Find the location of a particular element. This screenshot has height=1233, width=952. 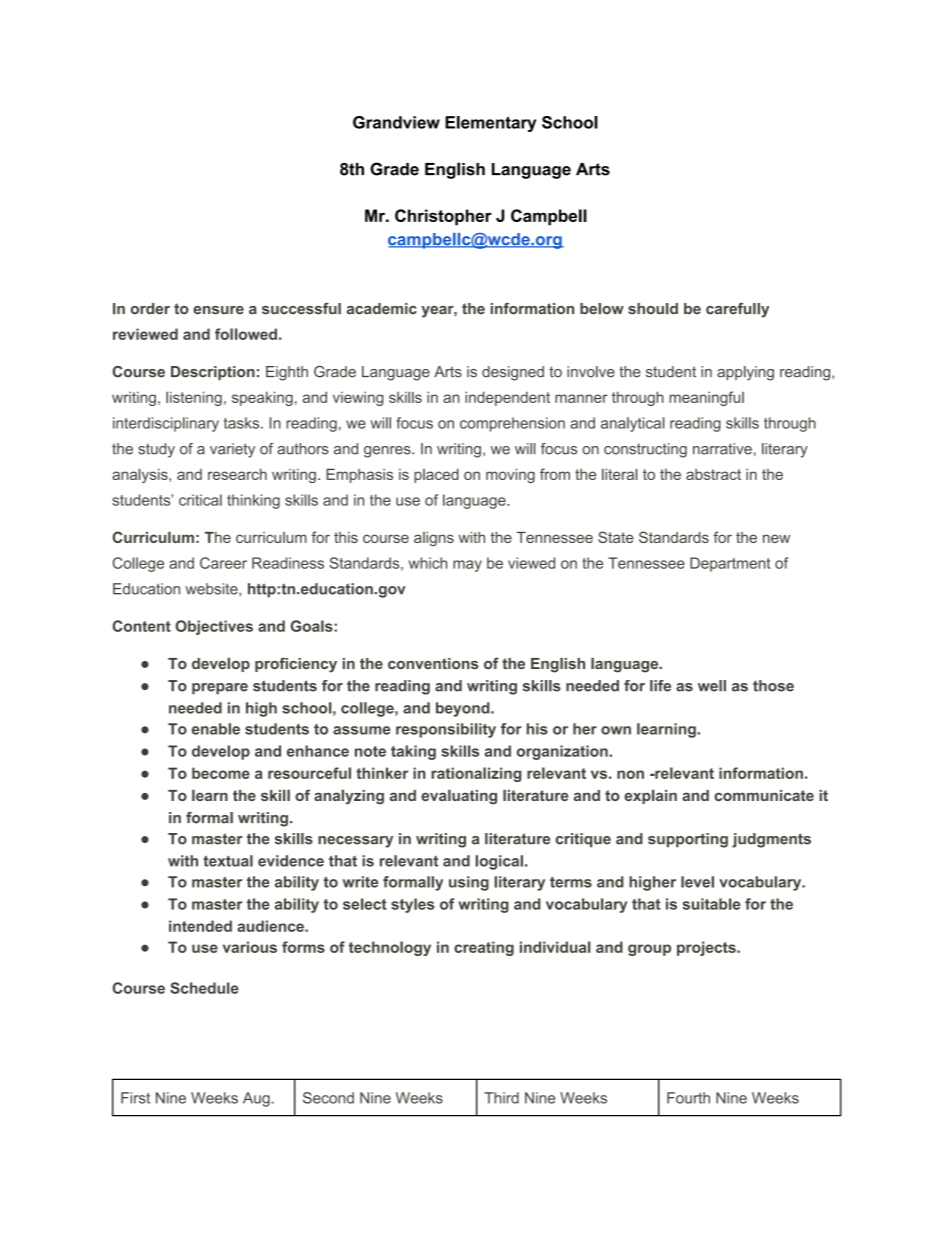

independent is located at coordinates (507, 398).
